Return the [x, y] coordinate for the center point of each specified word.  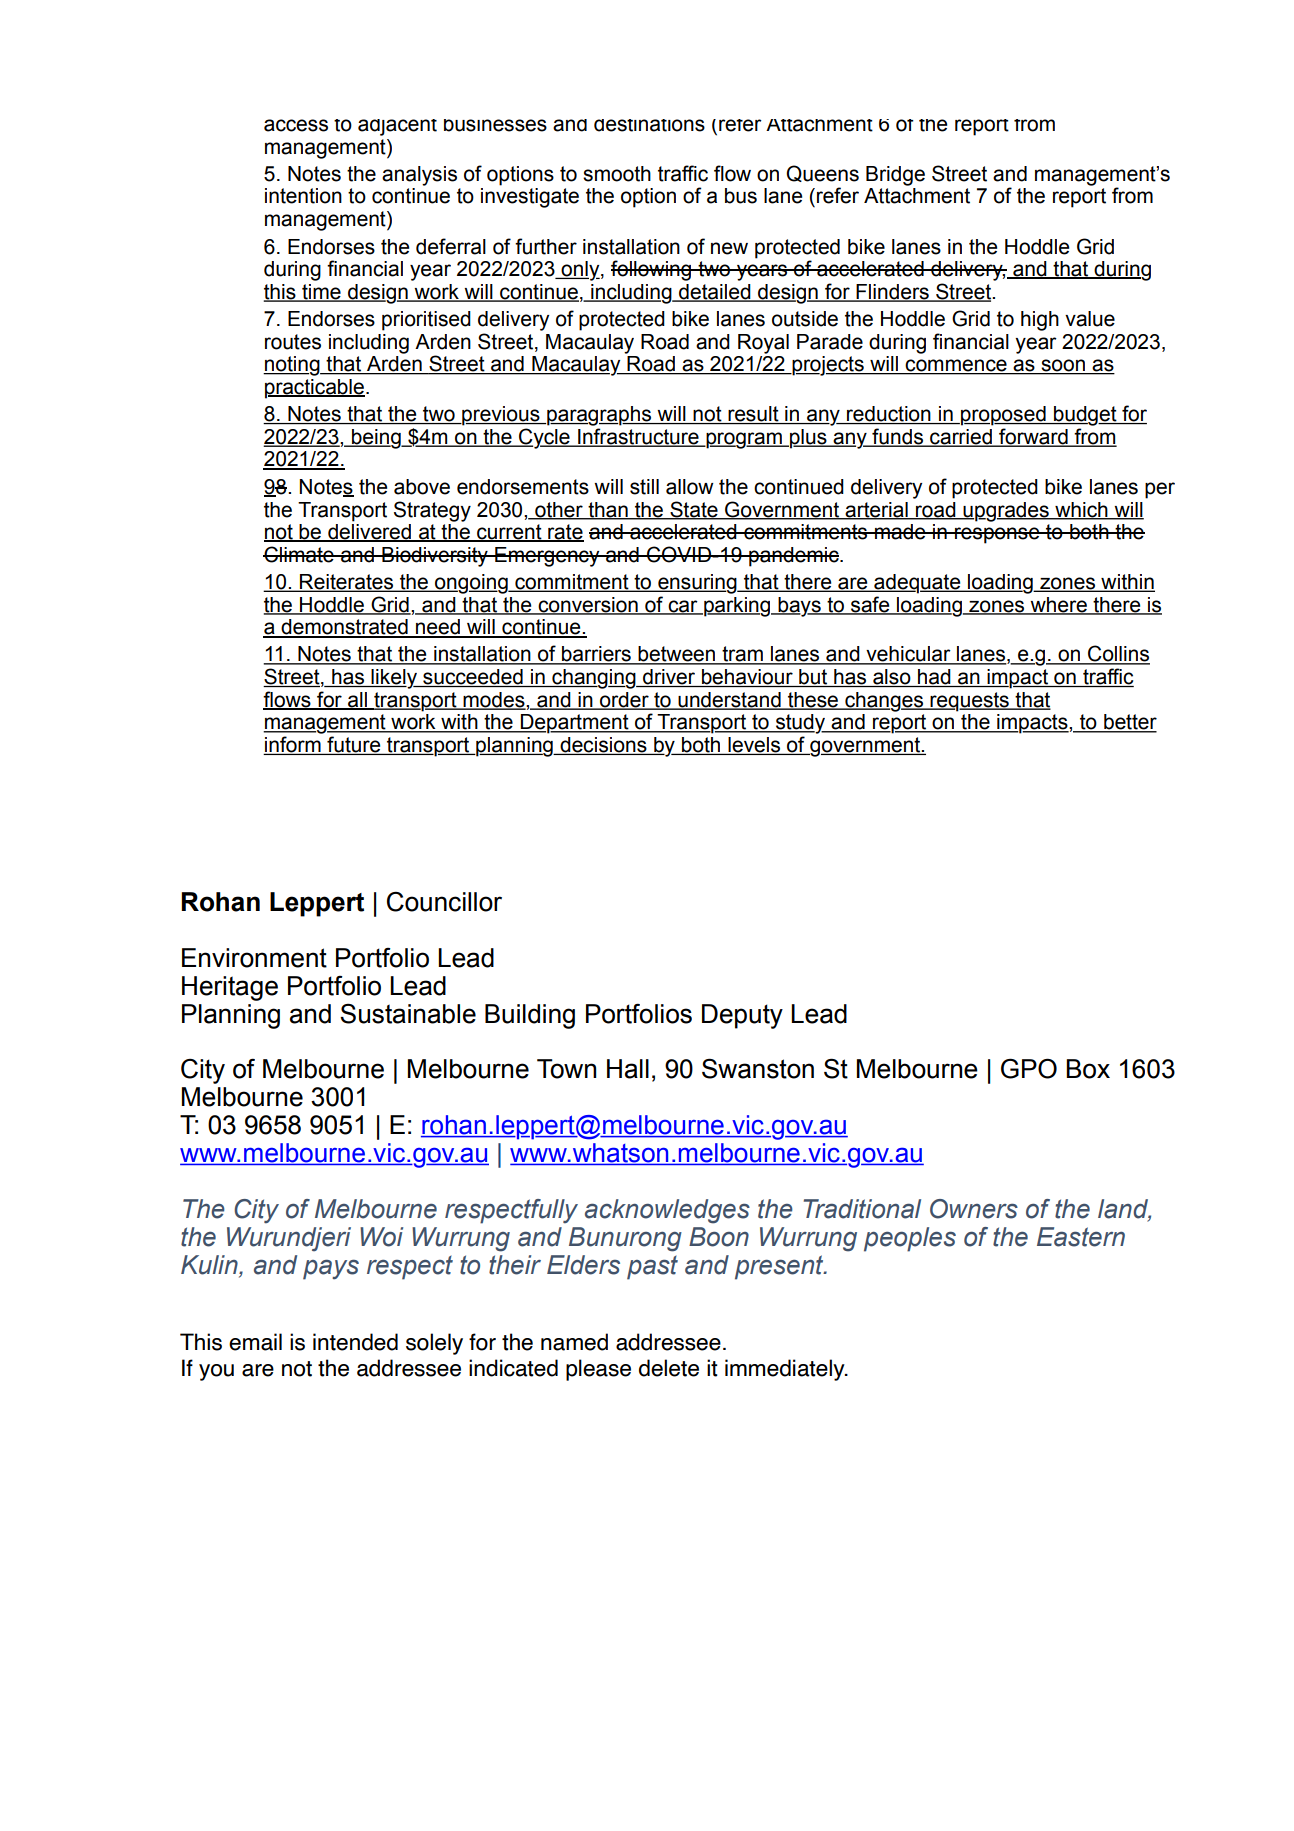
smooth [617, 174]
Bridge [895, 176]
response [997, 535]
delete [669, 1368]
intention [303, 196]
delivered [369, 533]
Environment [254, 958]
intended [355, 1342]
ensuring [697, 584]
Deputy [742, 1016]
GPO [1029, 1068]
